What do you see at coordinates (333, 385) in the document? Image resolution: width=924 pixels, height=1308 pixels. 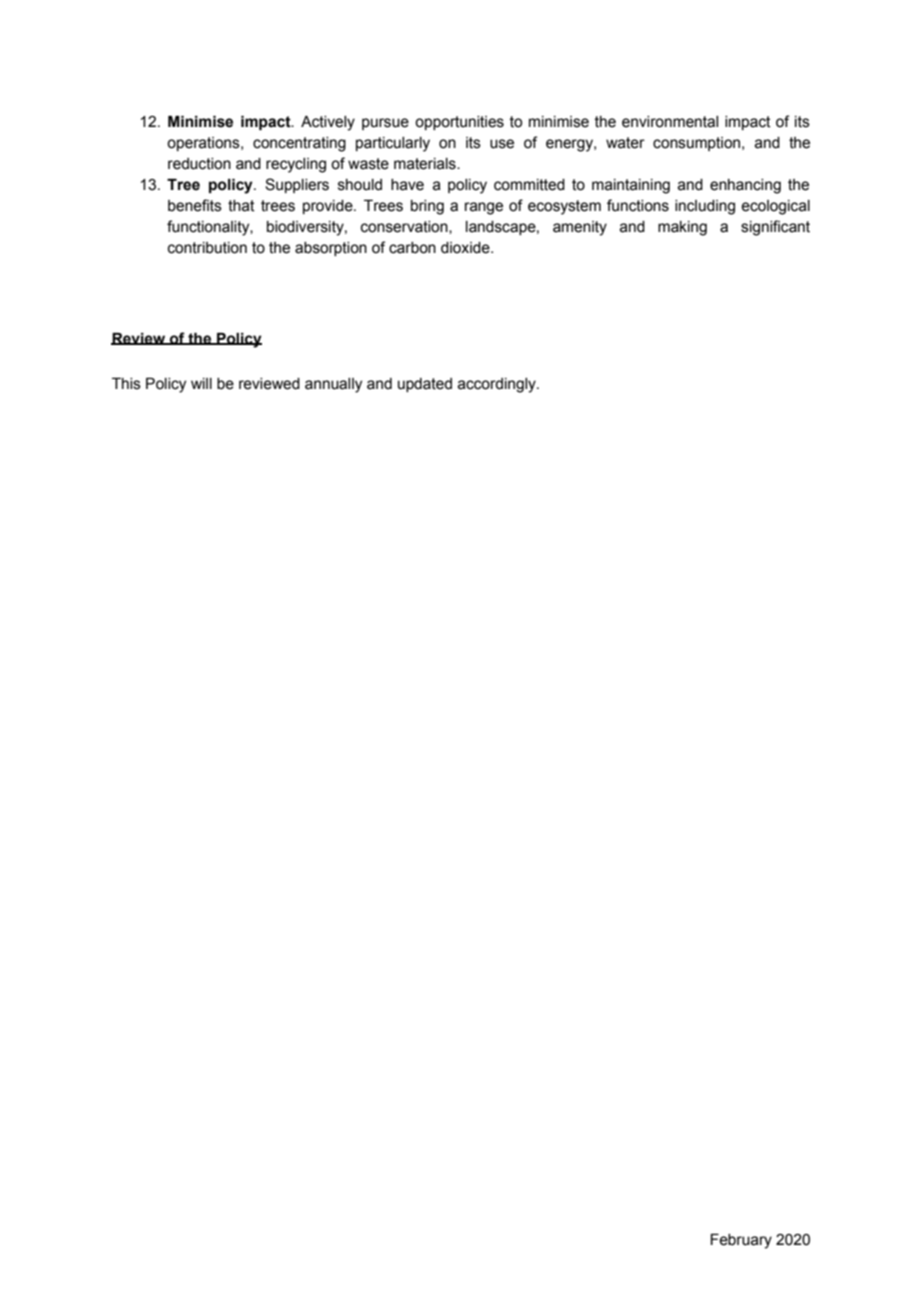 I see `annually` at bounding box center [333, 385].
